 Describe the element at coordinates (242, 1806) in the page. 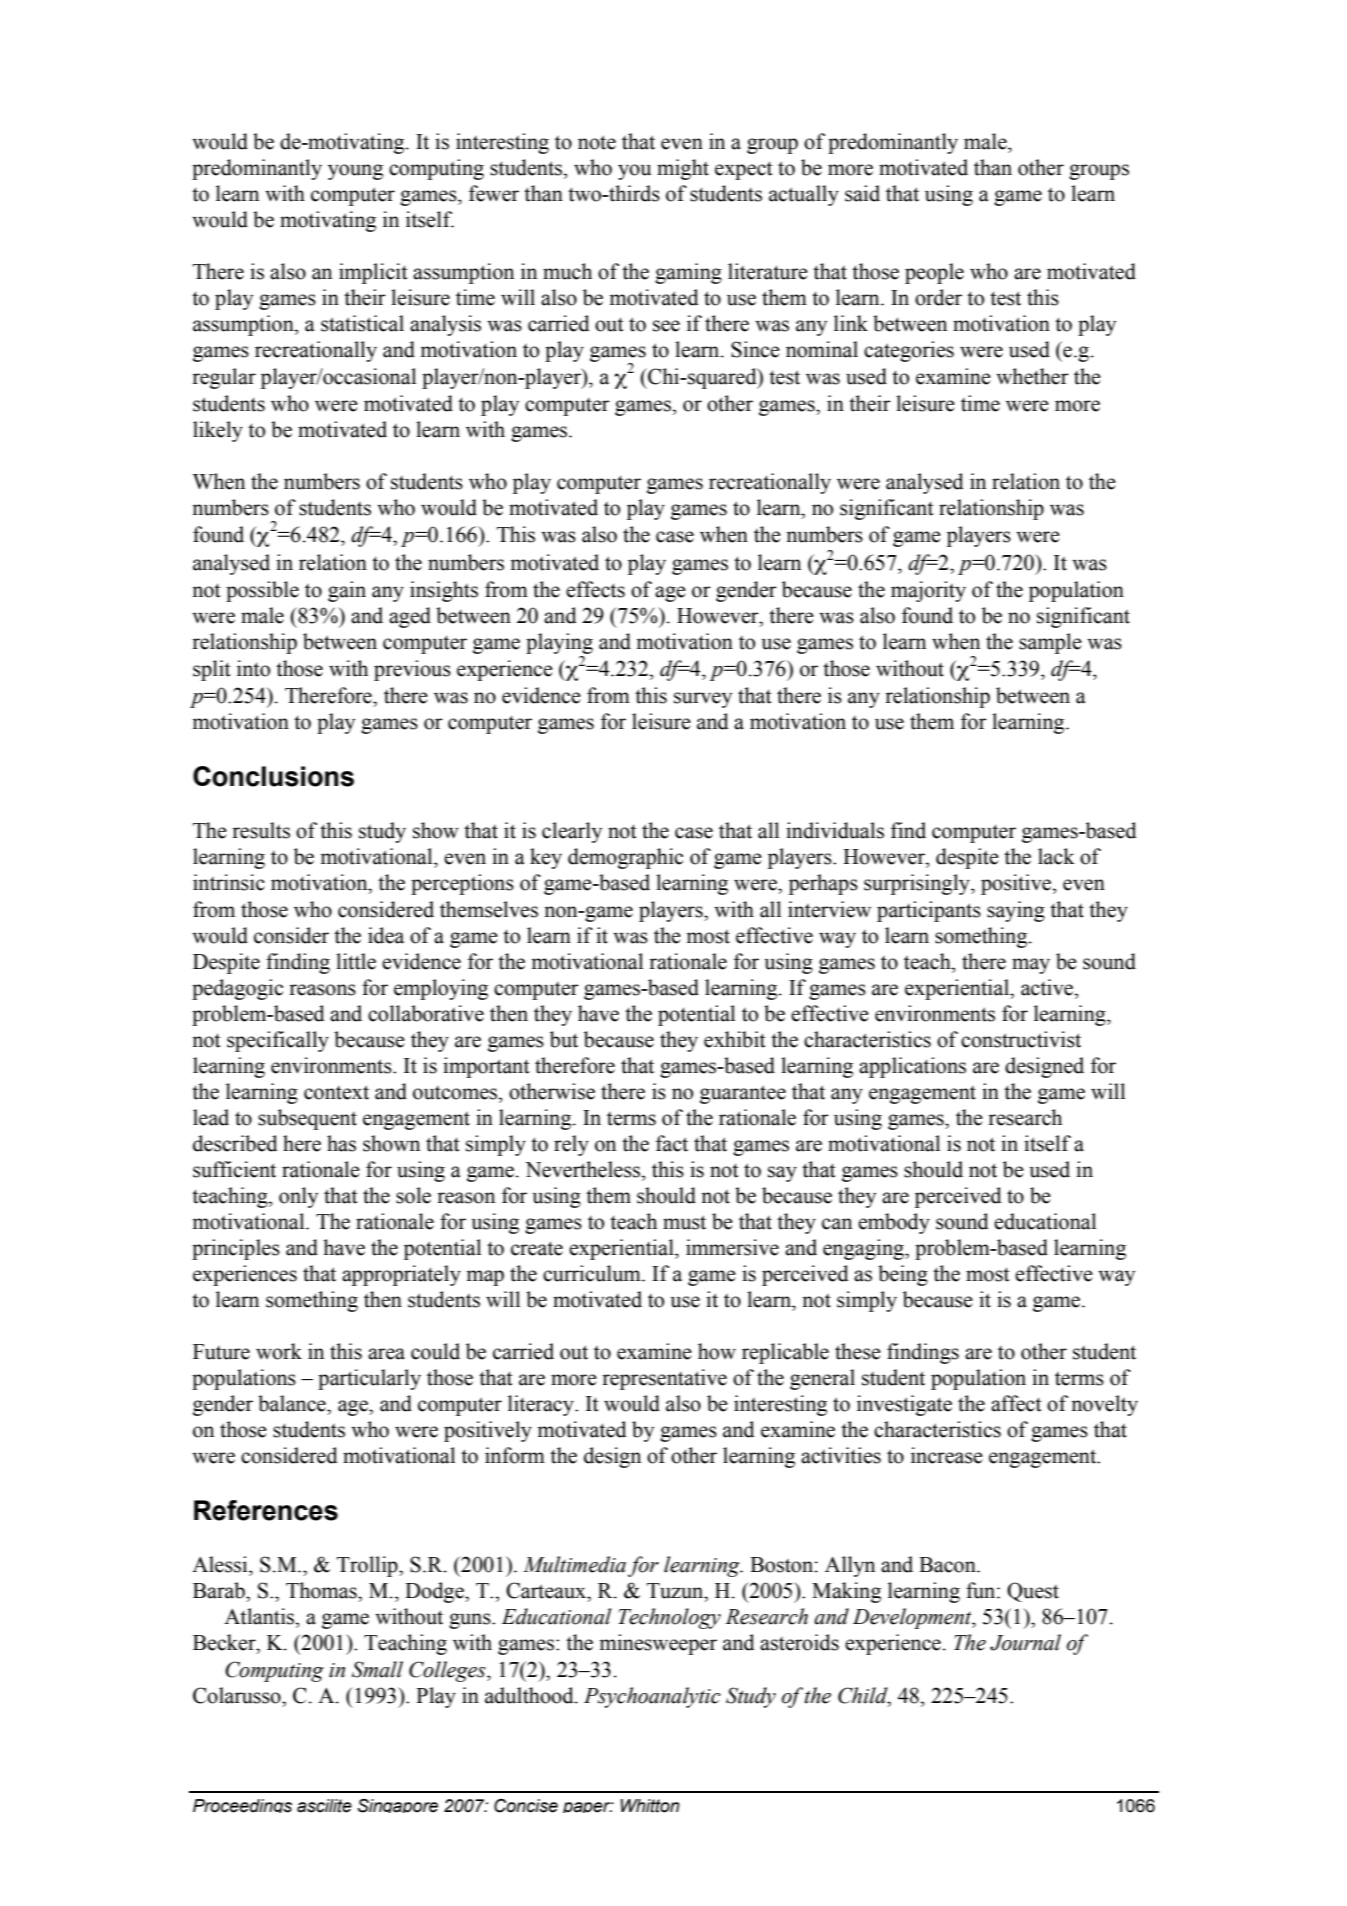

I see `Proceedings` at that location.
